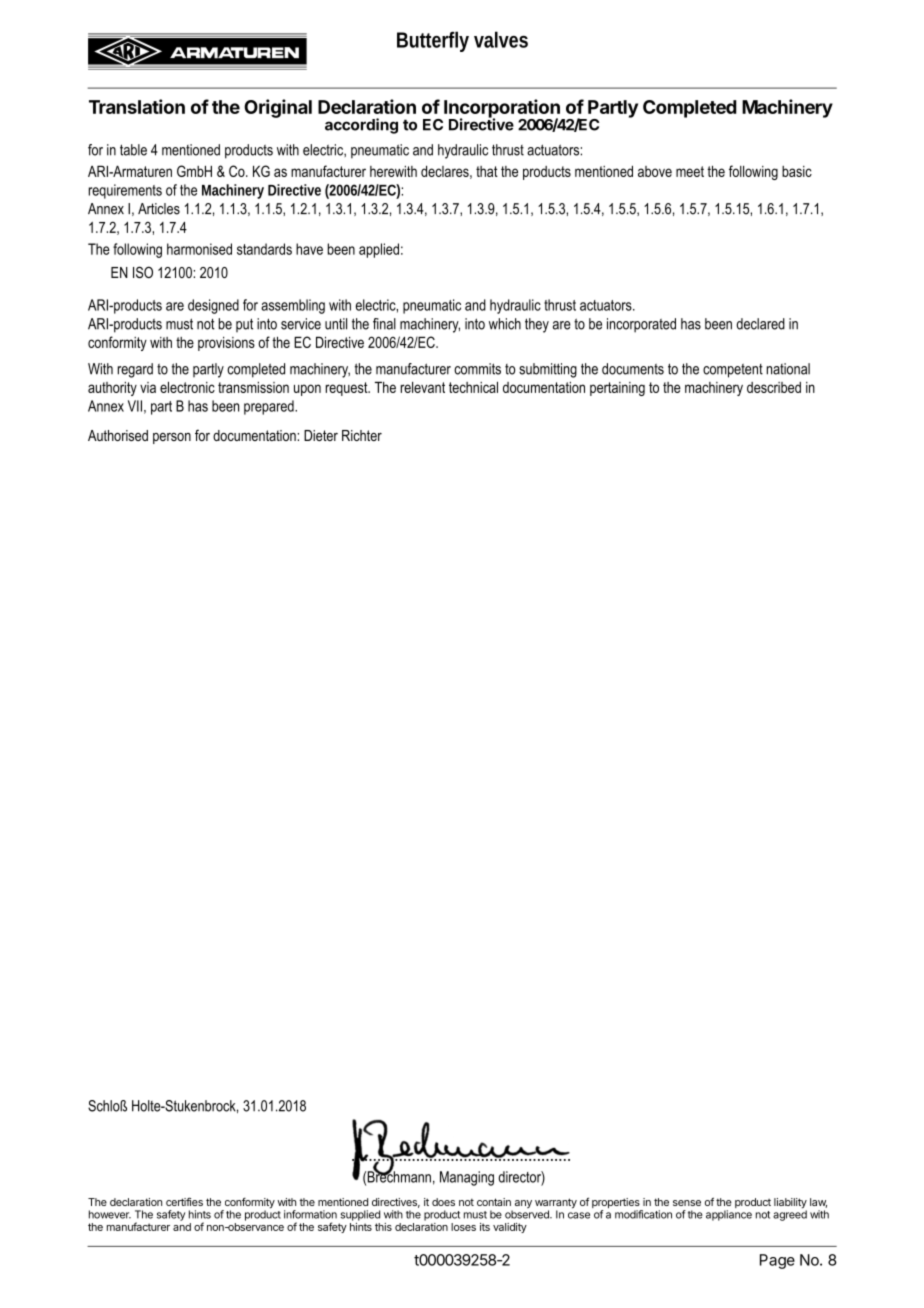  I want to click on technical, so click(473, 387).
